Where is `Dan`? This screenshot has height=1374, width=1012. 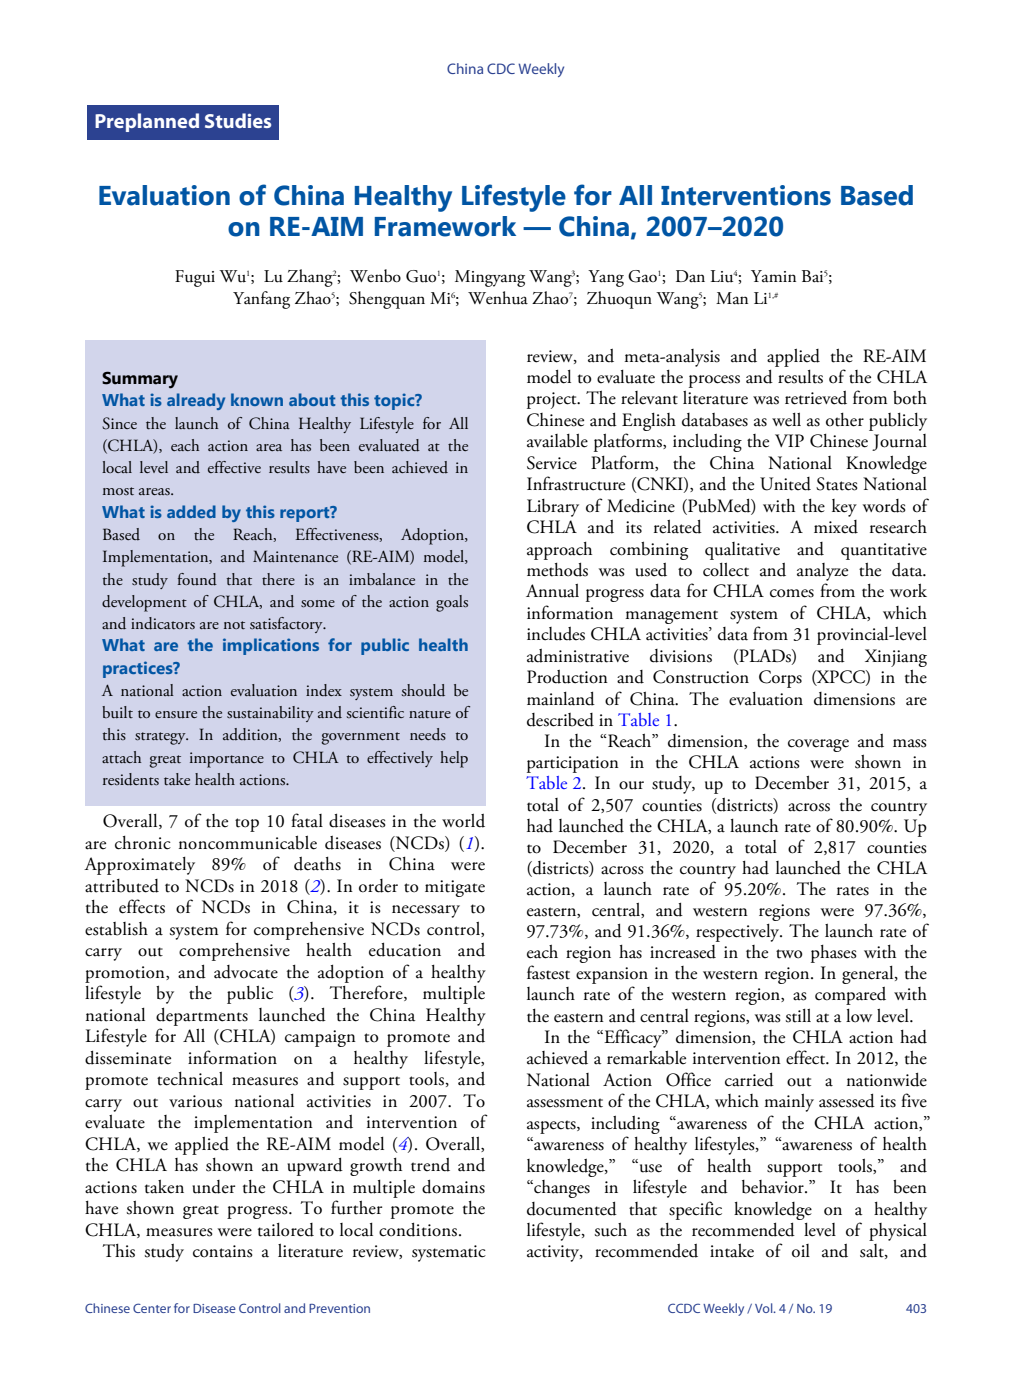
Dan is located at coordinates (690, 276).
